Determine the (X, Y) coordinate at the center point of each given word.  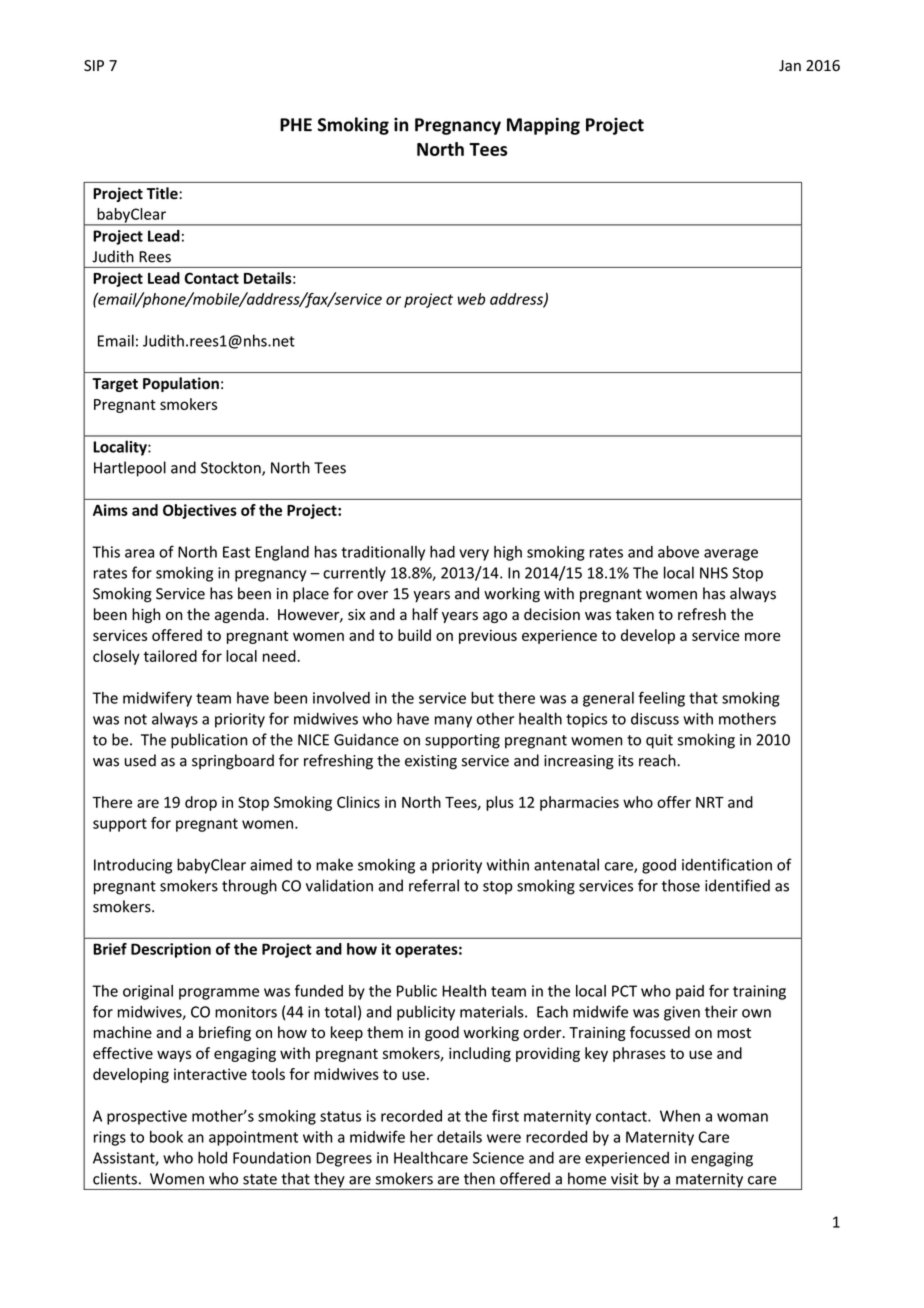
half (425, 614)
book (166, 1137)
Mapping (543, 126)
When (680, 1116)
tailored (170, 656)
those (681, 885)
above (678, 552)
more (763, 636)
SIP (94, 66)
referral (434, 885)
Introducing (133, 866)
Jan (790, 65)
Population (181, 384)
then (479, 1178)
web (471, 299)
